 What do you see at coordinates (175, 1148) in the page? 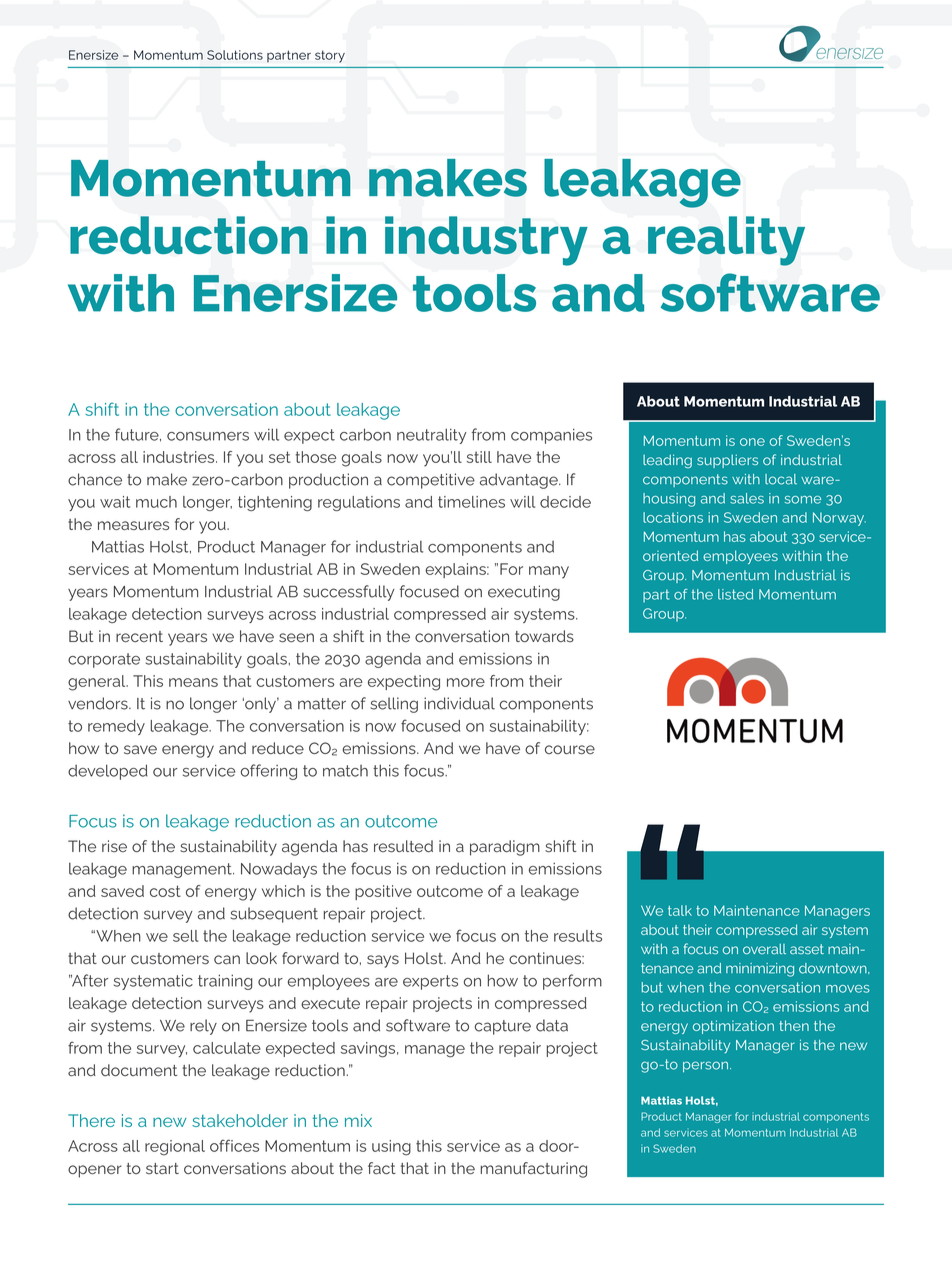
I see `regional` at bounding box center [175, 1148].
